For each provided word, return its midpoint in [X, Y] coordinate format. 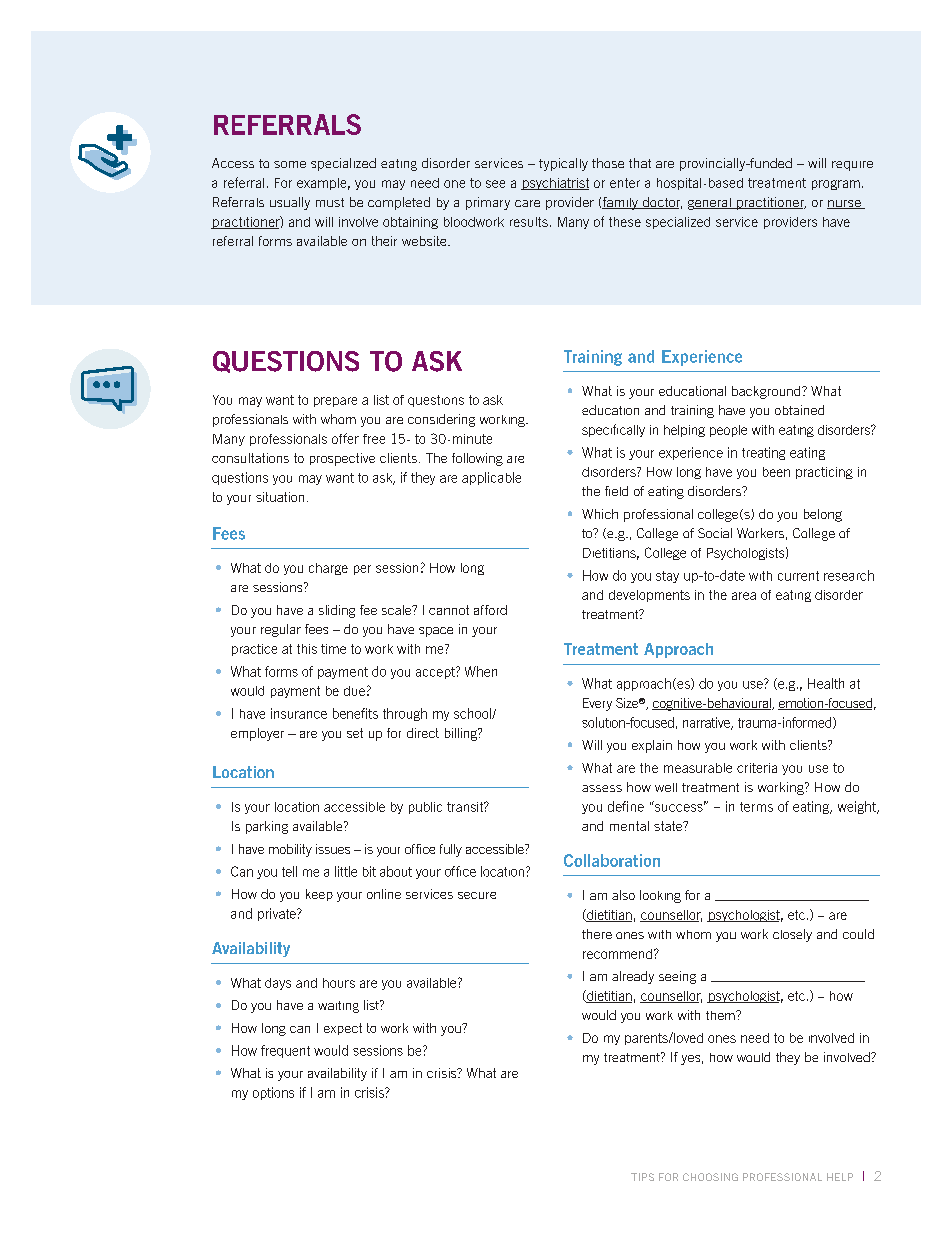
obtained [799, 410]
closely [792, 935]
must [330, 202]
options [273, 1093]
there [597, 934]
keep [319, 895]
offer [345, 438]
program [836, 185]
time [333, 649]
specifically [613, 430]
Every [597, 704]
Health [826, 683]
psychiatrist [555, 184]
